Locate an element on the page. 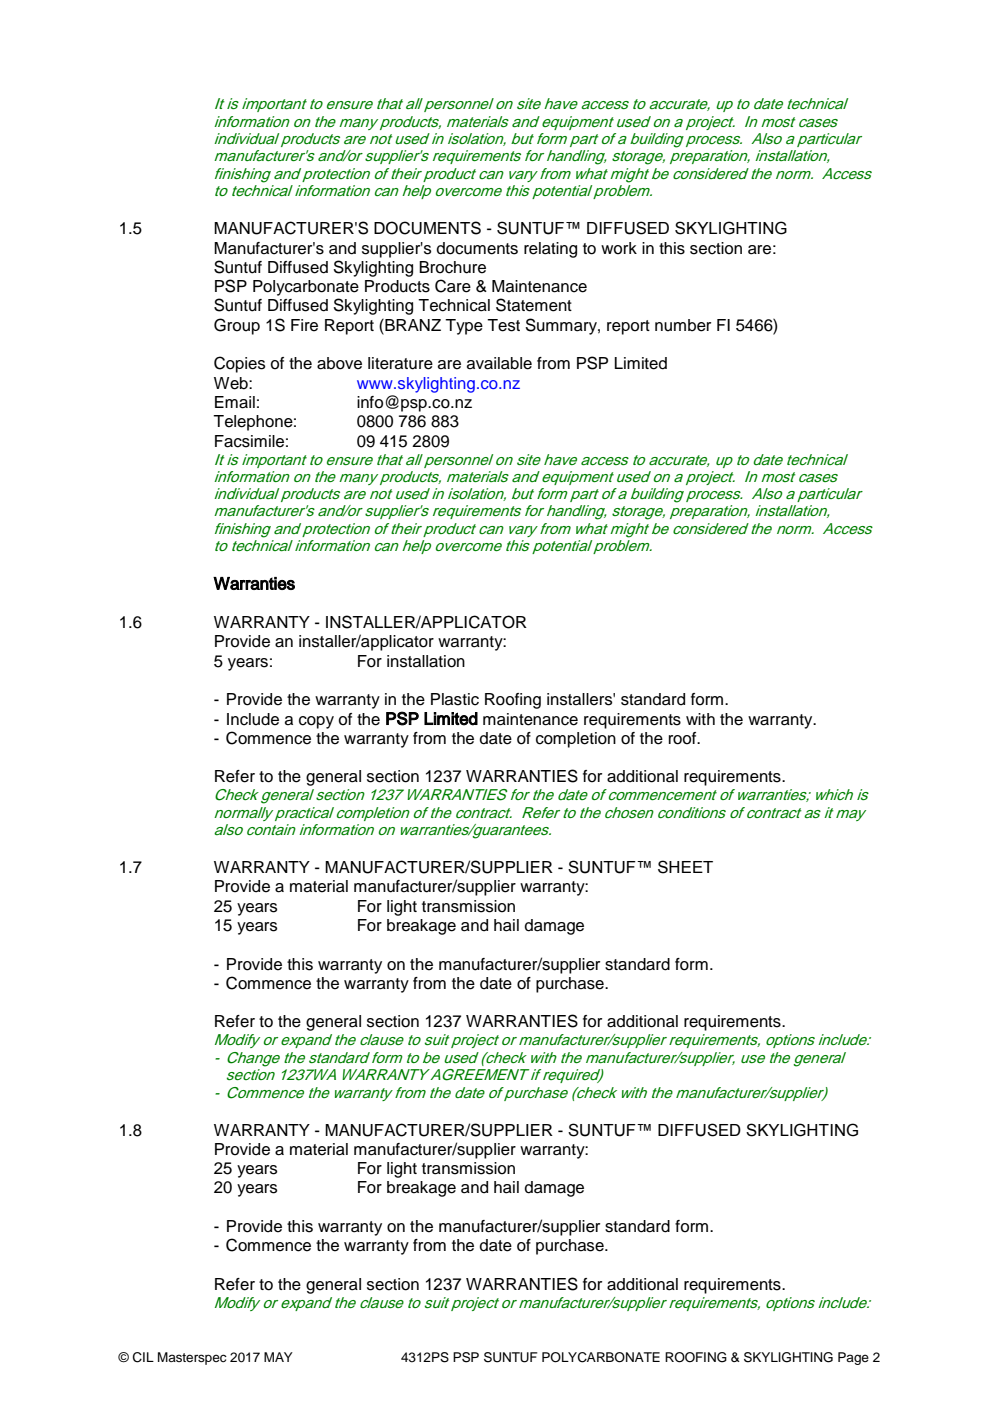 The width and height of the document is (999, 1413). SHEET is located at coordinates (685, 867).
